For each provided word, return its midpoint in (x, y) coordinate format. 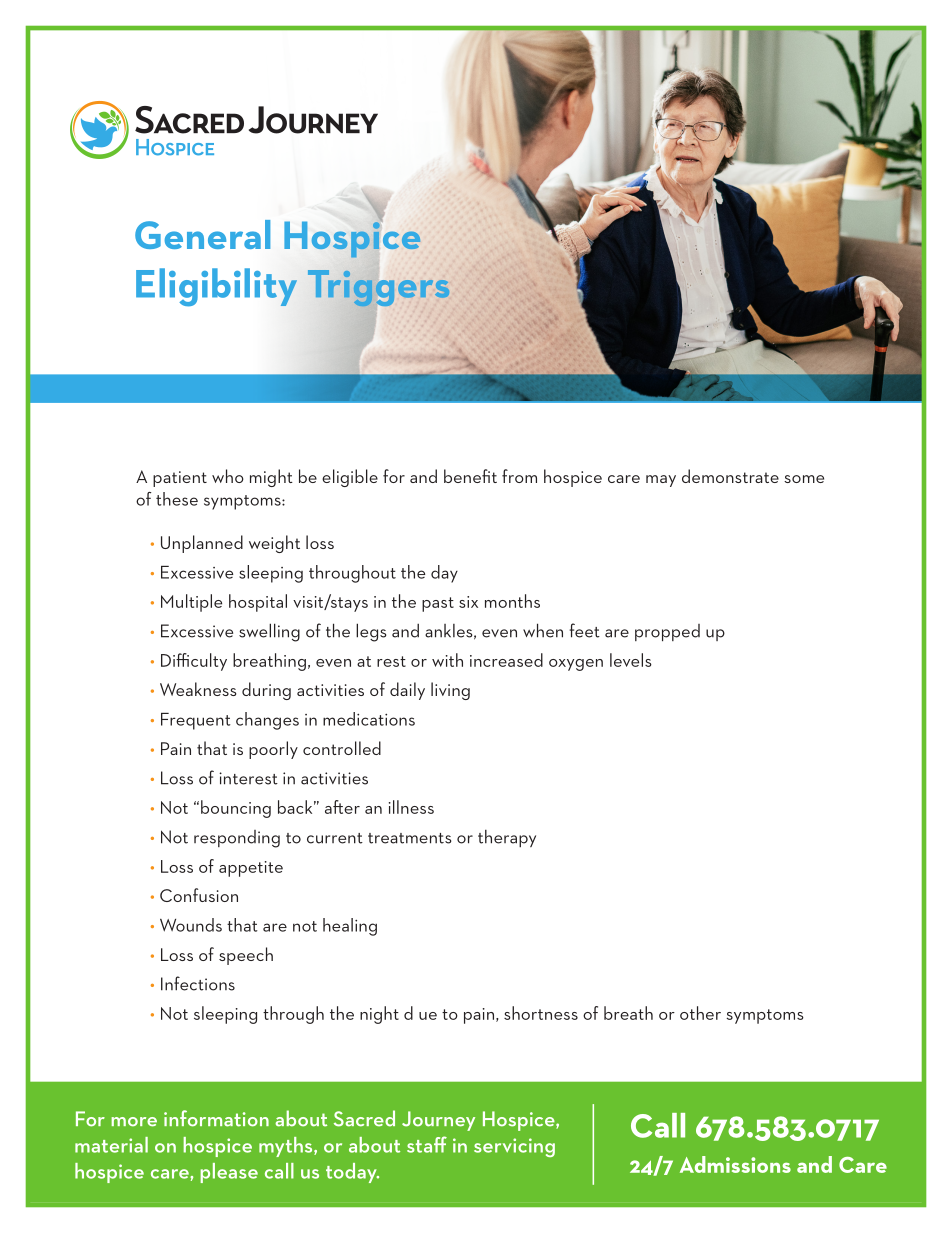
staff (427, 1144)
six (468, 602)
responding (237, 839)
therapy (507, 838)
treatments (410, 838)
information (216, 1118)
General (203, 234)
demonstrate (730, 476)
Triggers (378, 288)
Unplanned (202, 544)
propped (667, 632)
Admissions (735, 1164)
